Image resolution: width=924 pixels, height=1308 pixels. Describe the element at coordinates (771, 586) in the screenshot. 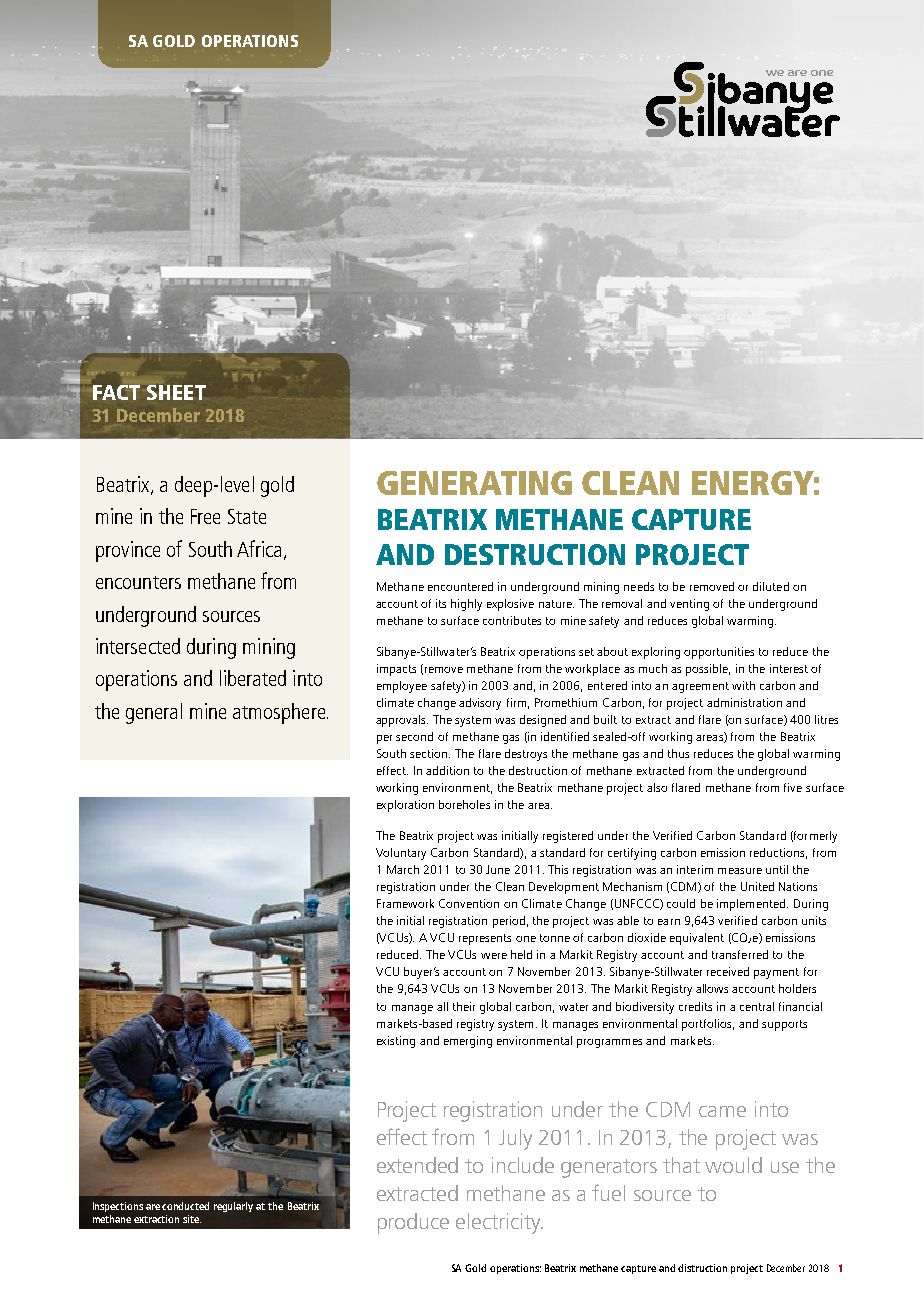

I see `diluted` at that location.
